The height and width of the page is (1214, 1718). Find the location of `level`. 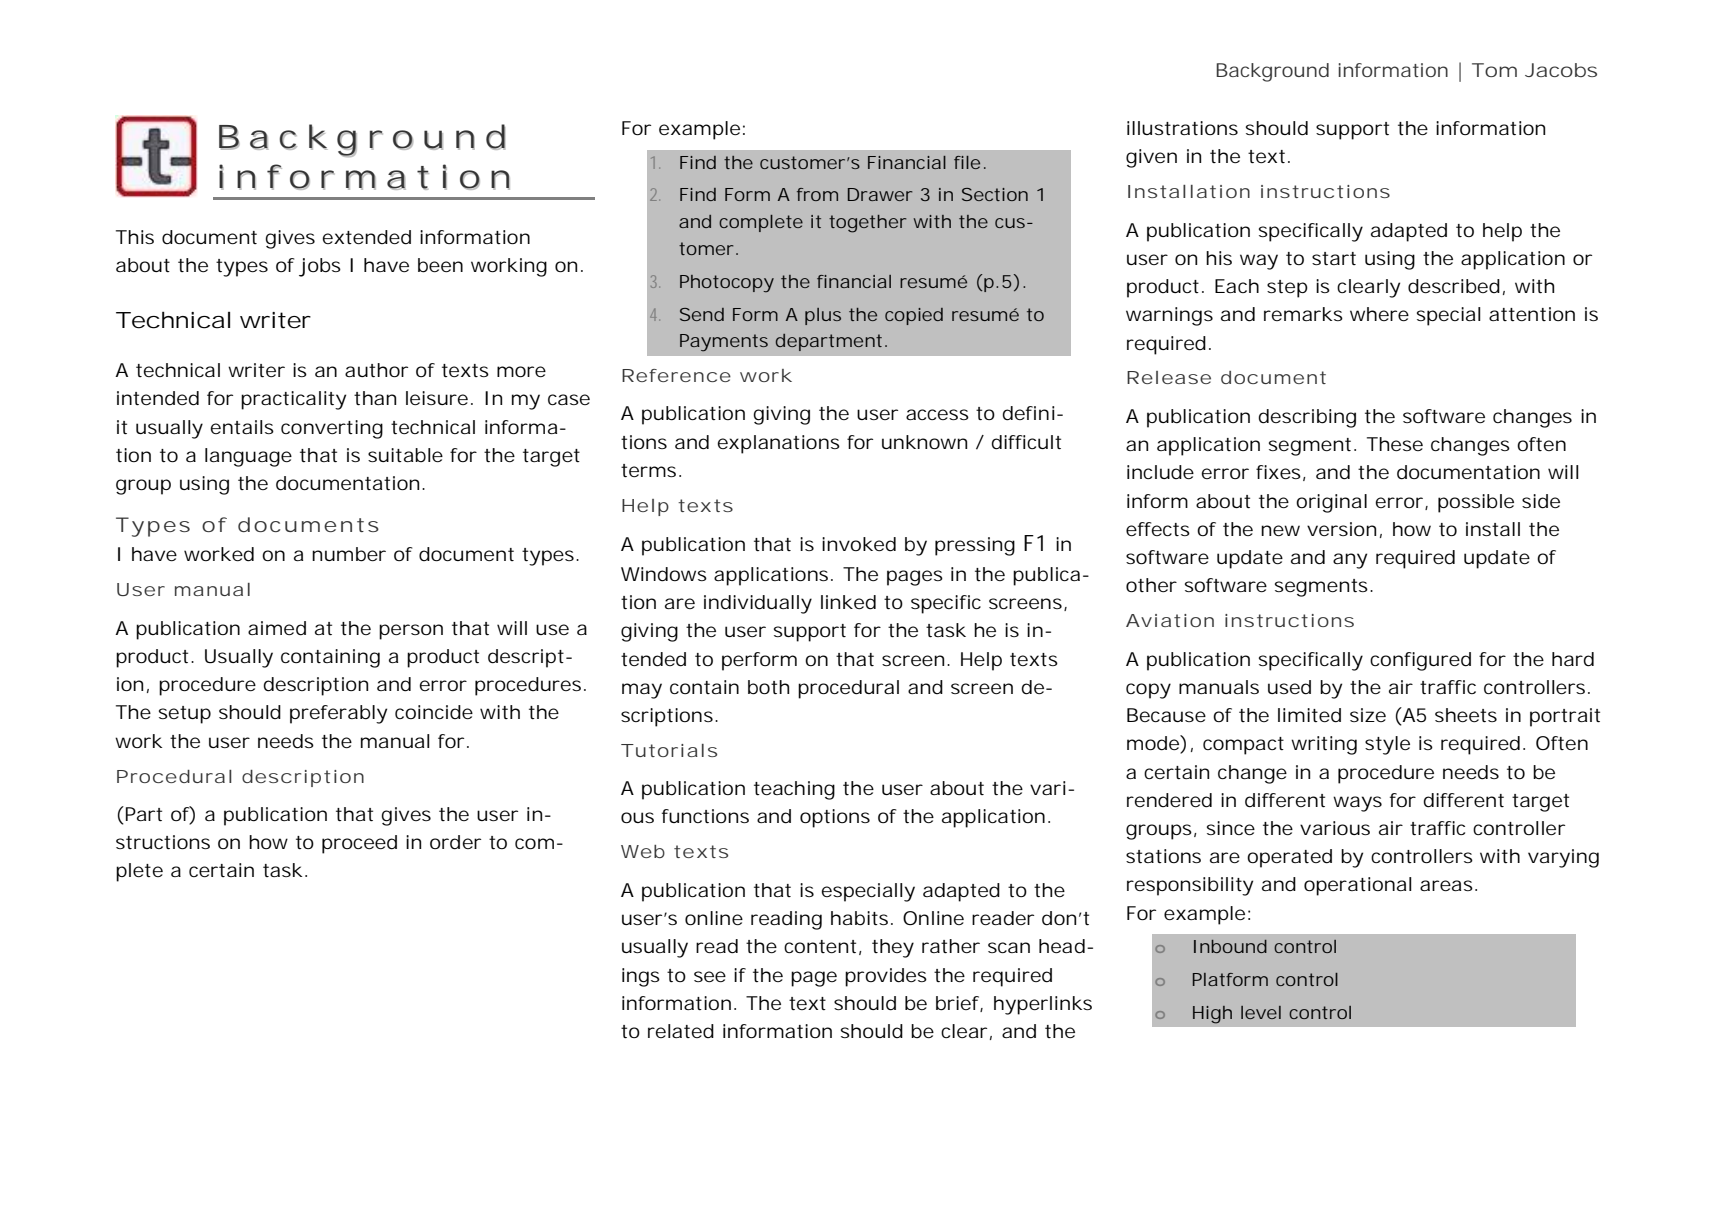

level is located at coordinates (1261, 1012).
